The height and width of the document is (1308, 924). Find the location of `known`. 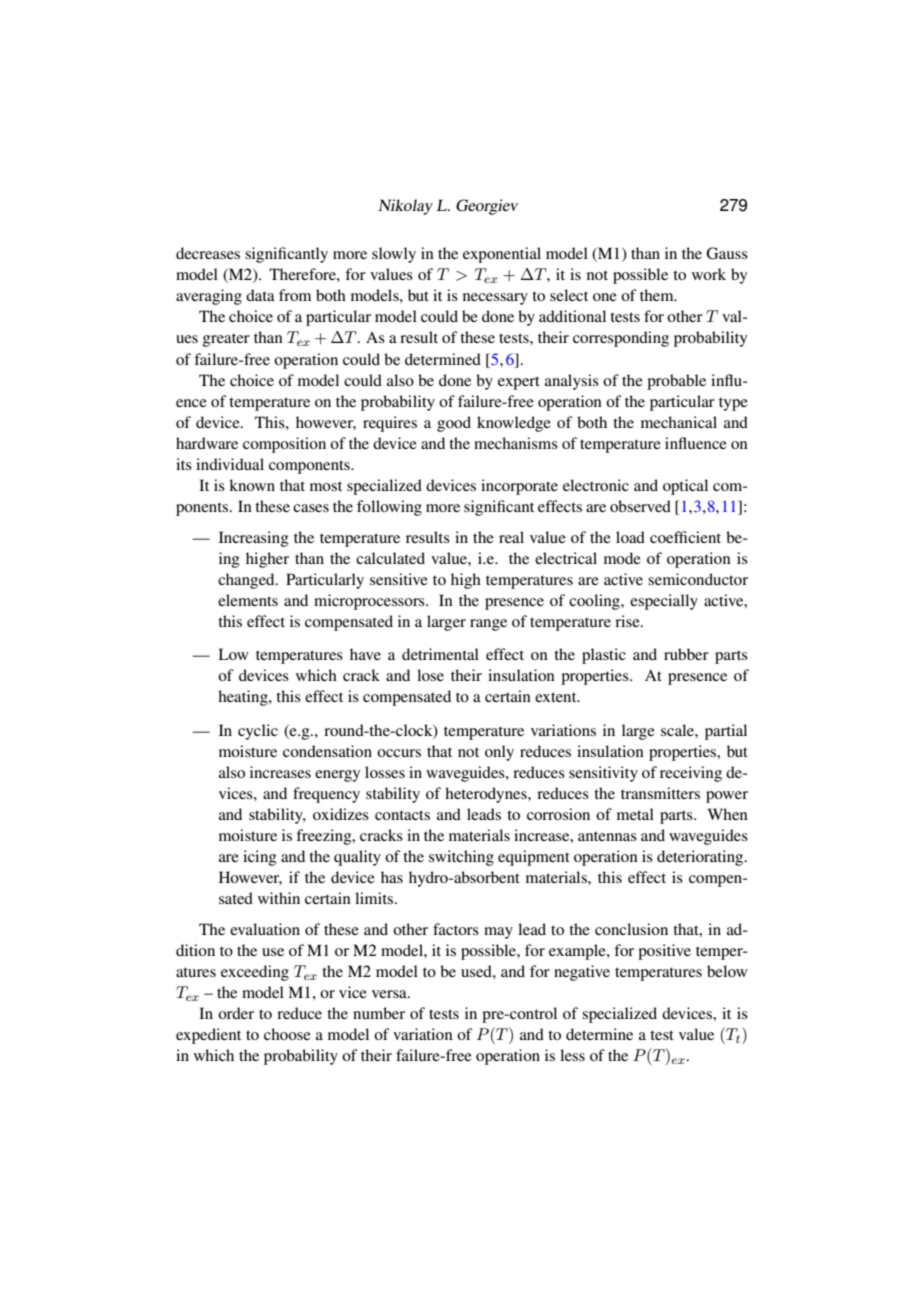

known is located at coordinates (252, 485).
